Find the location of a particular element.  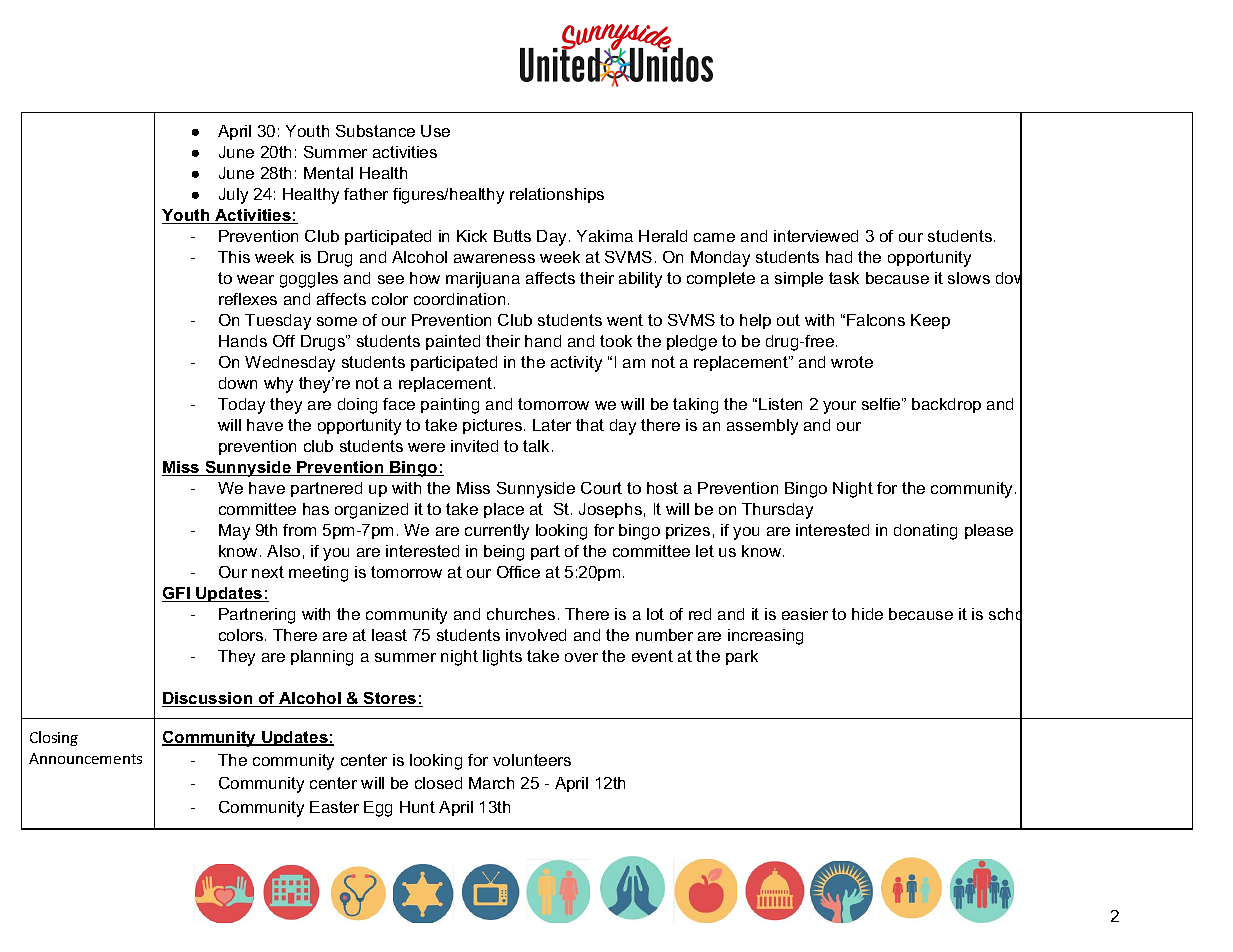

next is located at coordinates (268, 572).
